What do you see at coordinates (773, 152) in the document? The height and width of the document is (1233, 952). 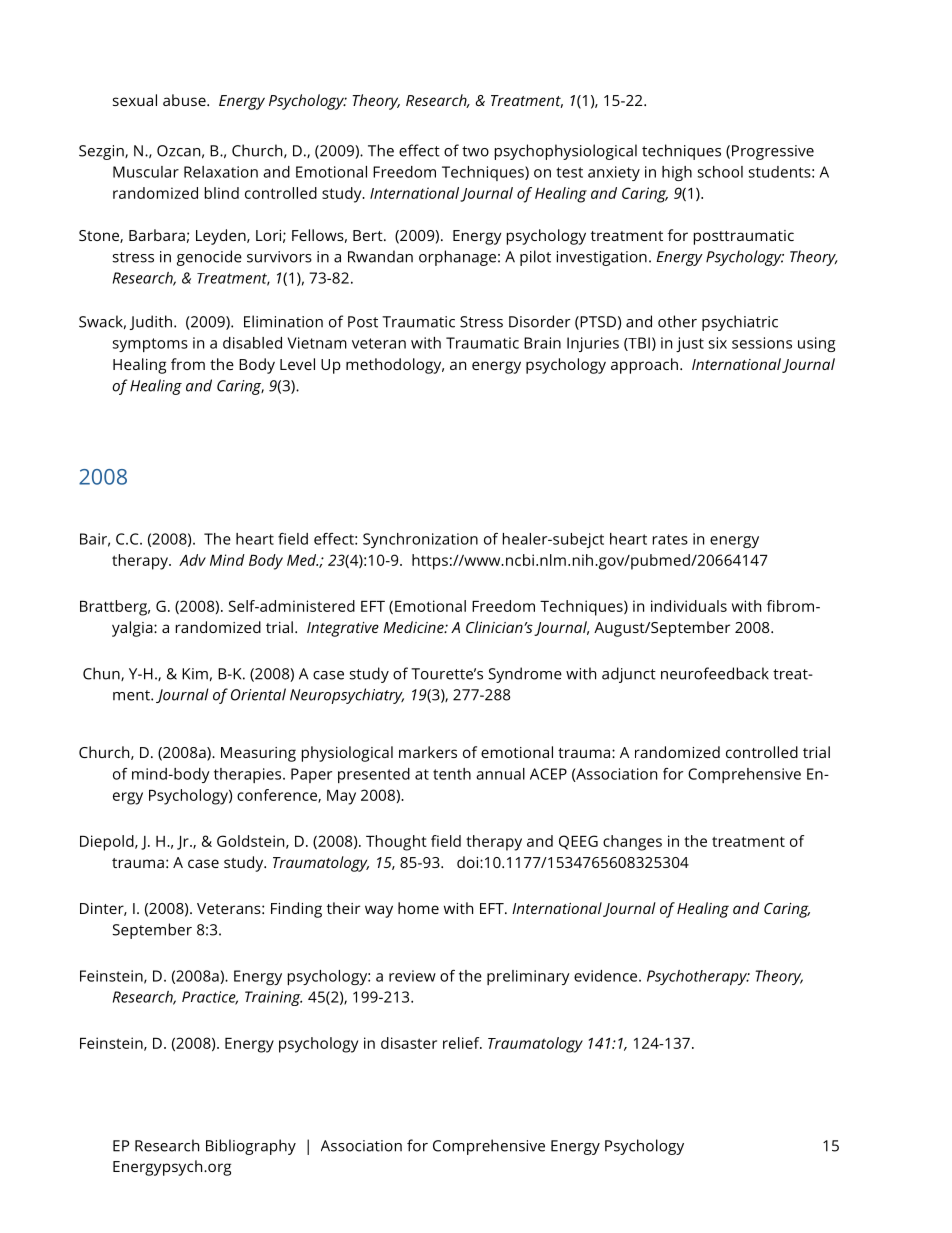 I see `Progressive` at bounding box center [773, 152].
